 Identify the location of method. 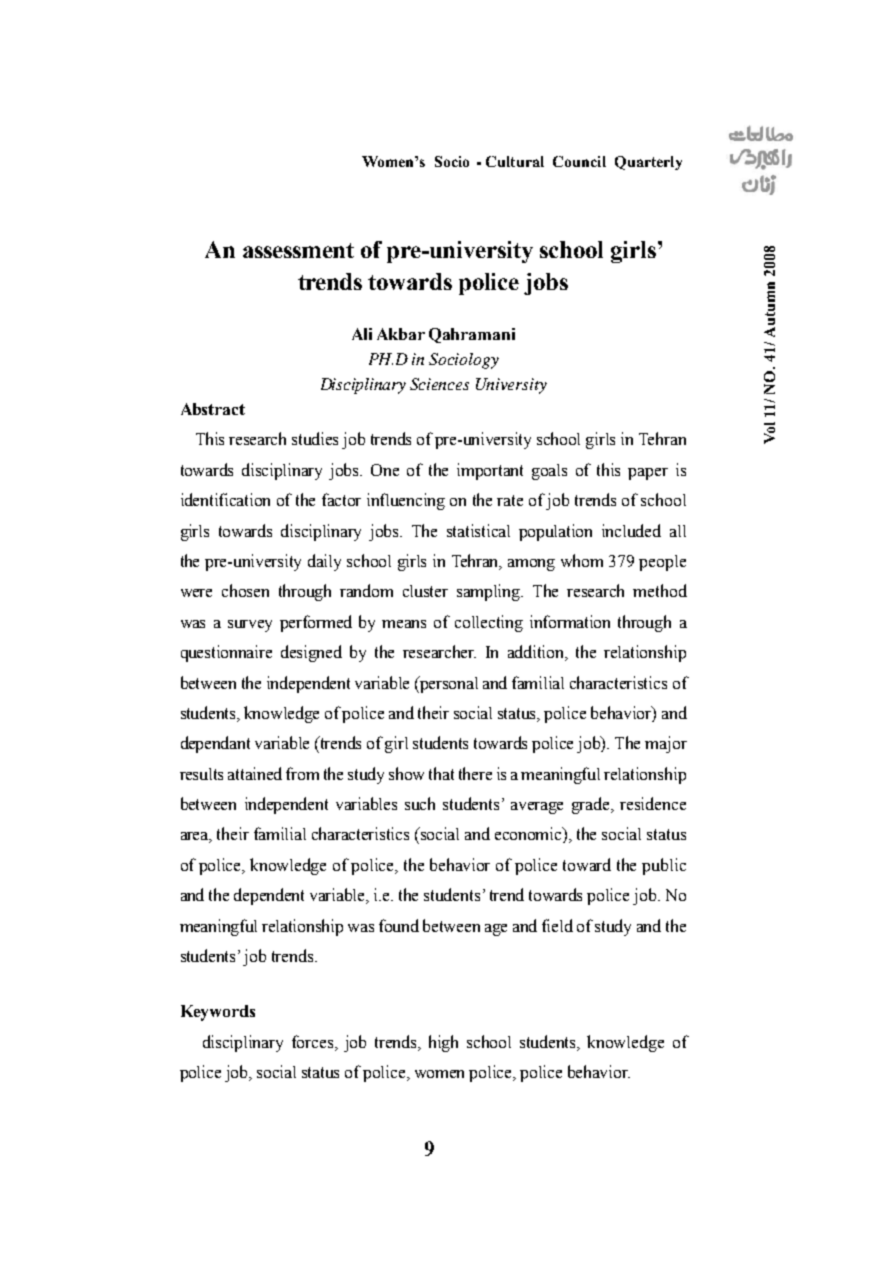
(660, 590).
